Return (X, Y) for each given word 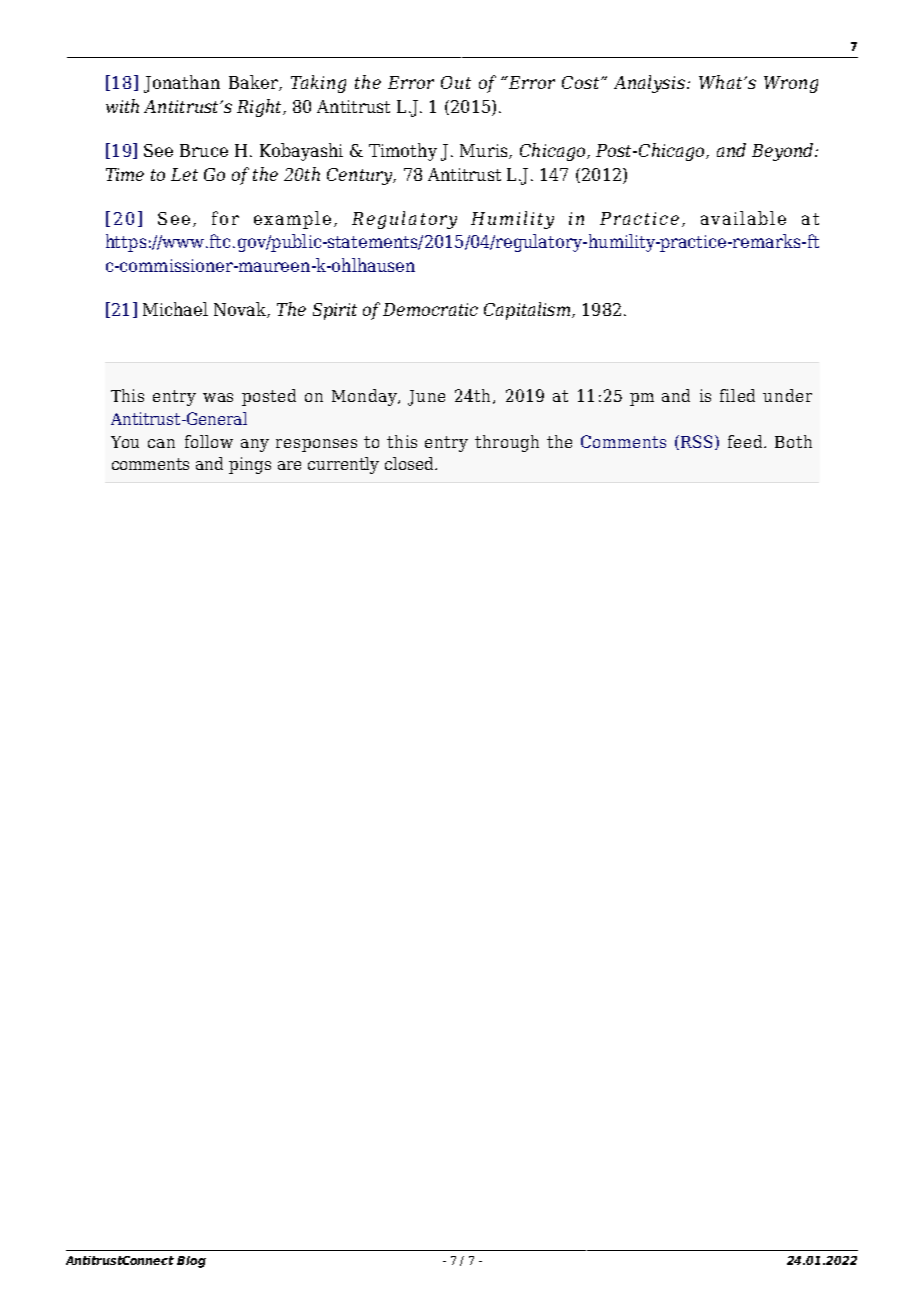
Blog (191, 1262)
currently (343, 465)
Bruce (204, 150)
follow (209, 441)
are (289, 465)
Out (456, 82)
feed (746, 441)
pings (250, 465)
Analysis (651, 84)
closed (410, 463)
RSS (696, 441)
